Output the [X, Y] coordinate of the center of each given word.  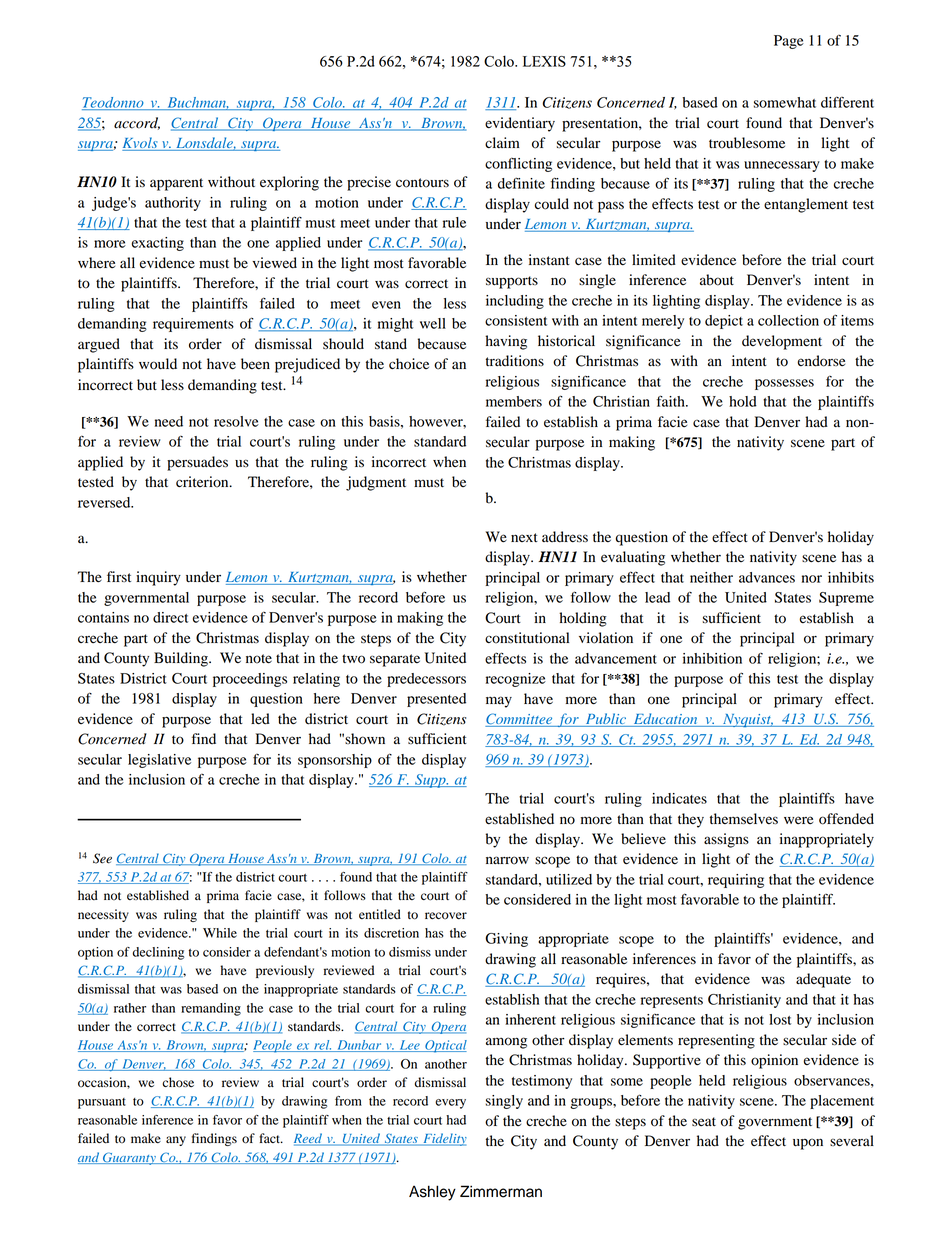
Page [789, 42]
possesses [784, 384]
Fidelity [444, 1139]
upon [808, 1144]
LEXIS [544, 61]
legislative [159, 761]
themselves [744, 819]
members [514, 401]
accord [137, 123]
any [176, 1141]
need [169, 421]
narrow [507, 860]
